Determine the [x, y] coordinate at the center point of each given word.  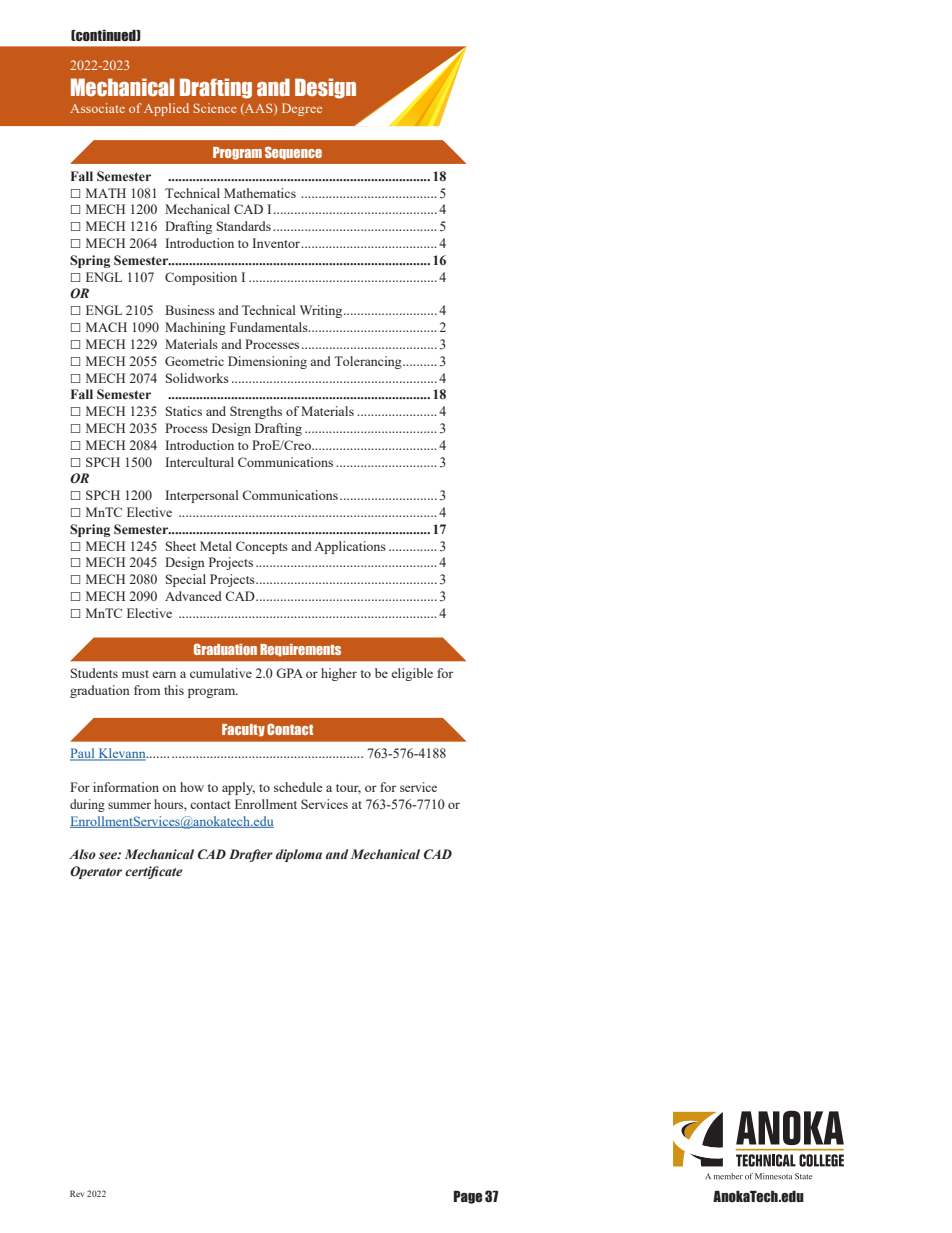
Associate [97, 108]
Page [468, 1197]
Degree [302, 109]
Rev [77, 1193]
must [135, 674]
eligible [412, 674]
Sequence [293, 153]
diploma [299, 855]
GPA [289, 673]
